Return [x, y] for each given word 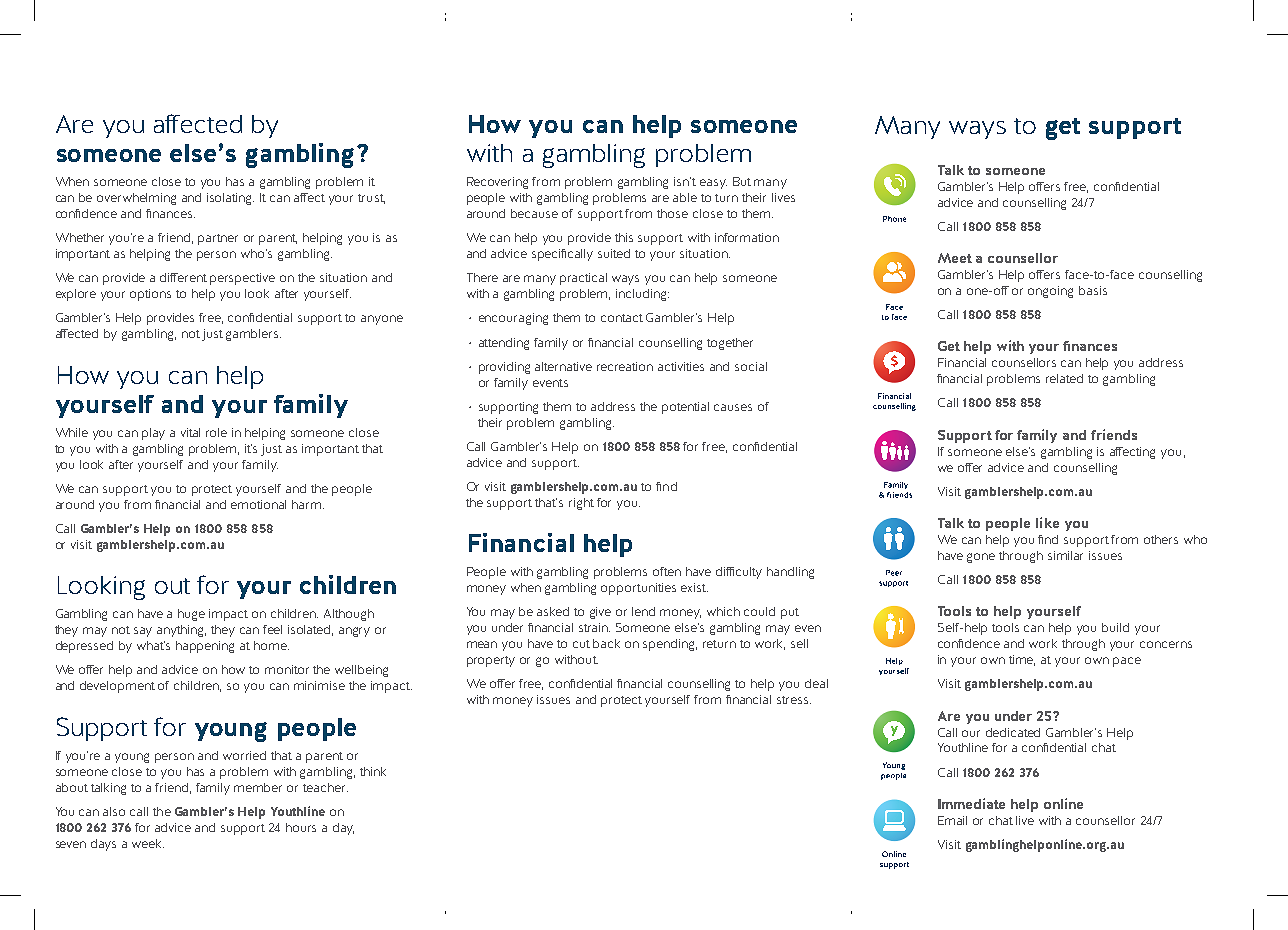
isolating [230, 199]
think [373, 771]
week [148, 843]
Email [952, 820]
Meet [955, 258]
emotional [258, 504]
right [581, 504]
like [1047, 522]
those [672, 213]
